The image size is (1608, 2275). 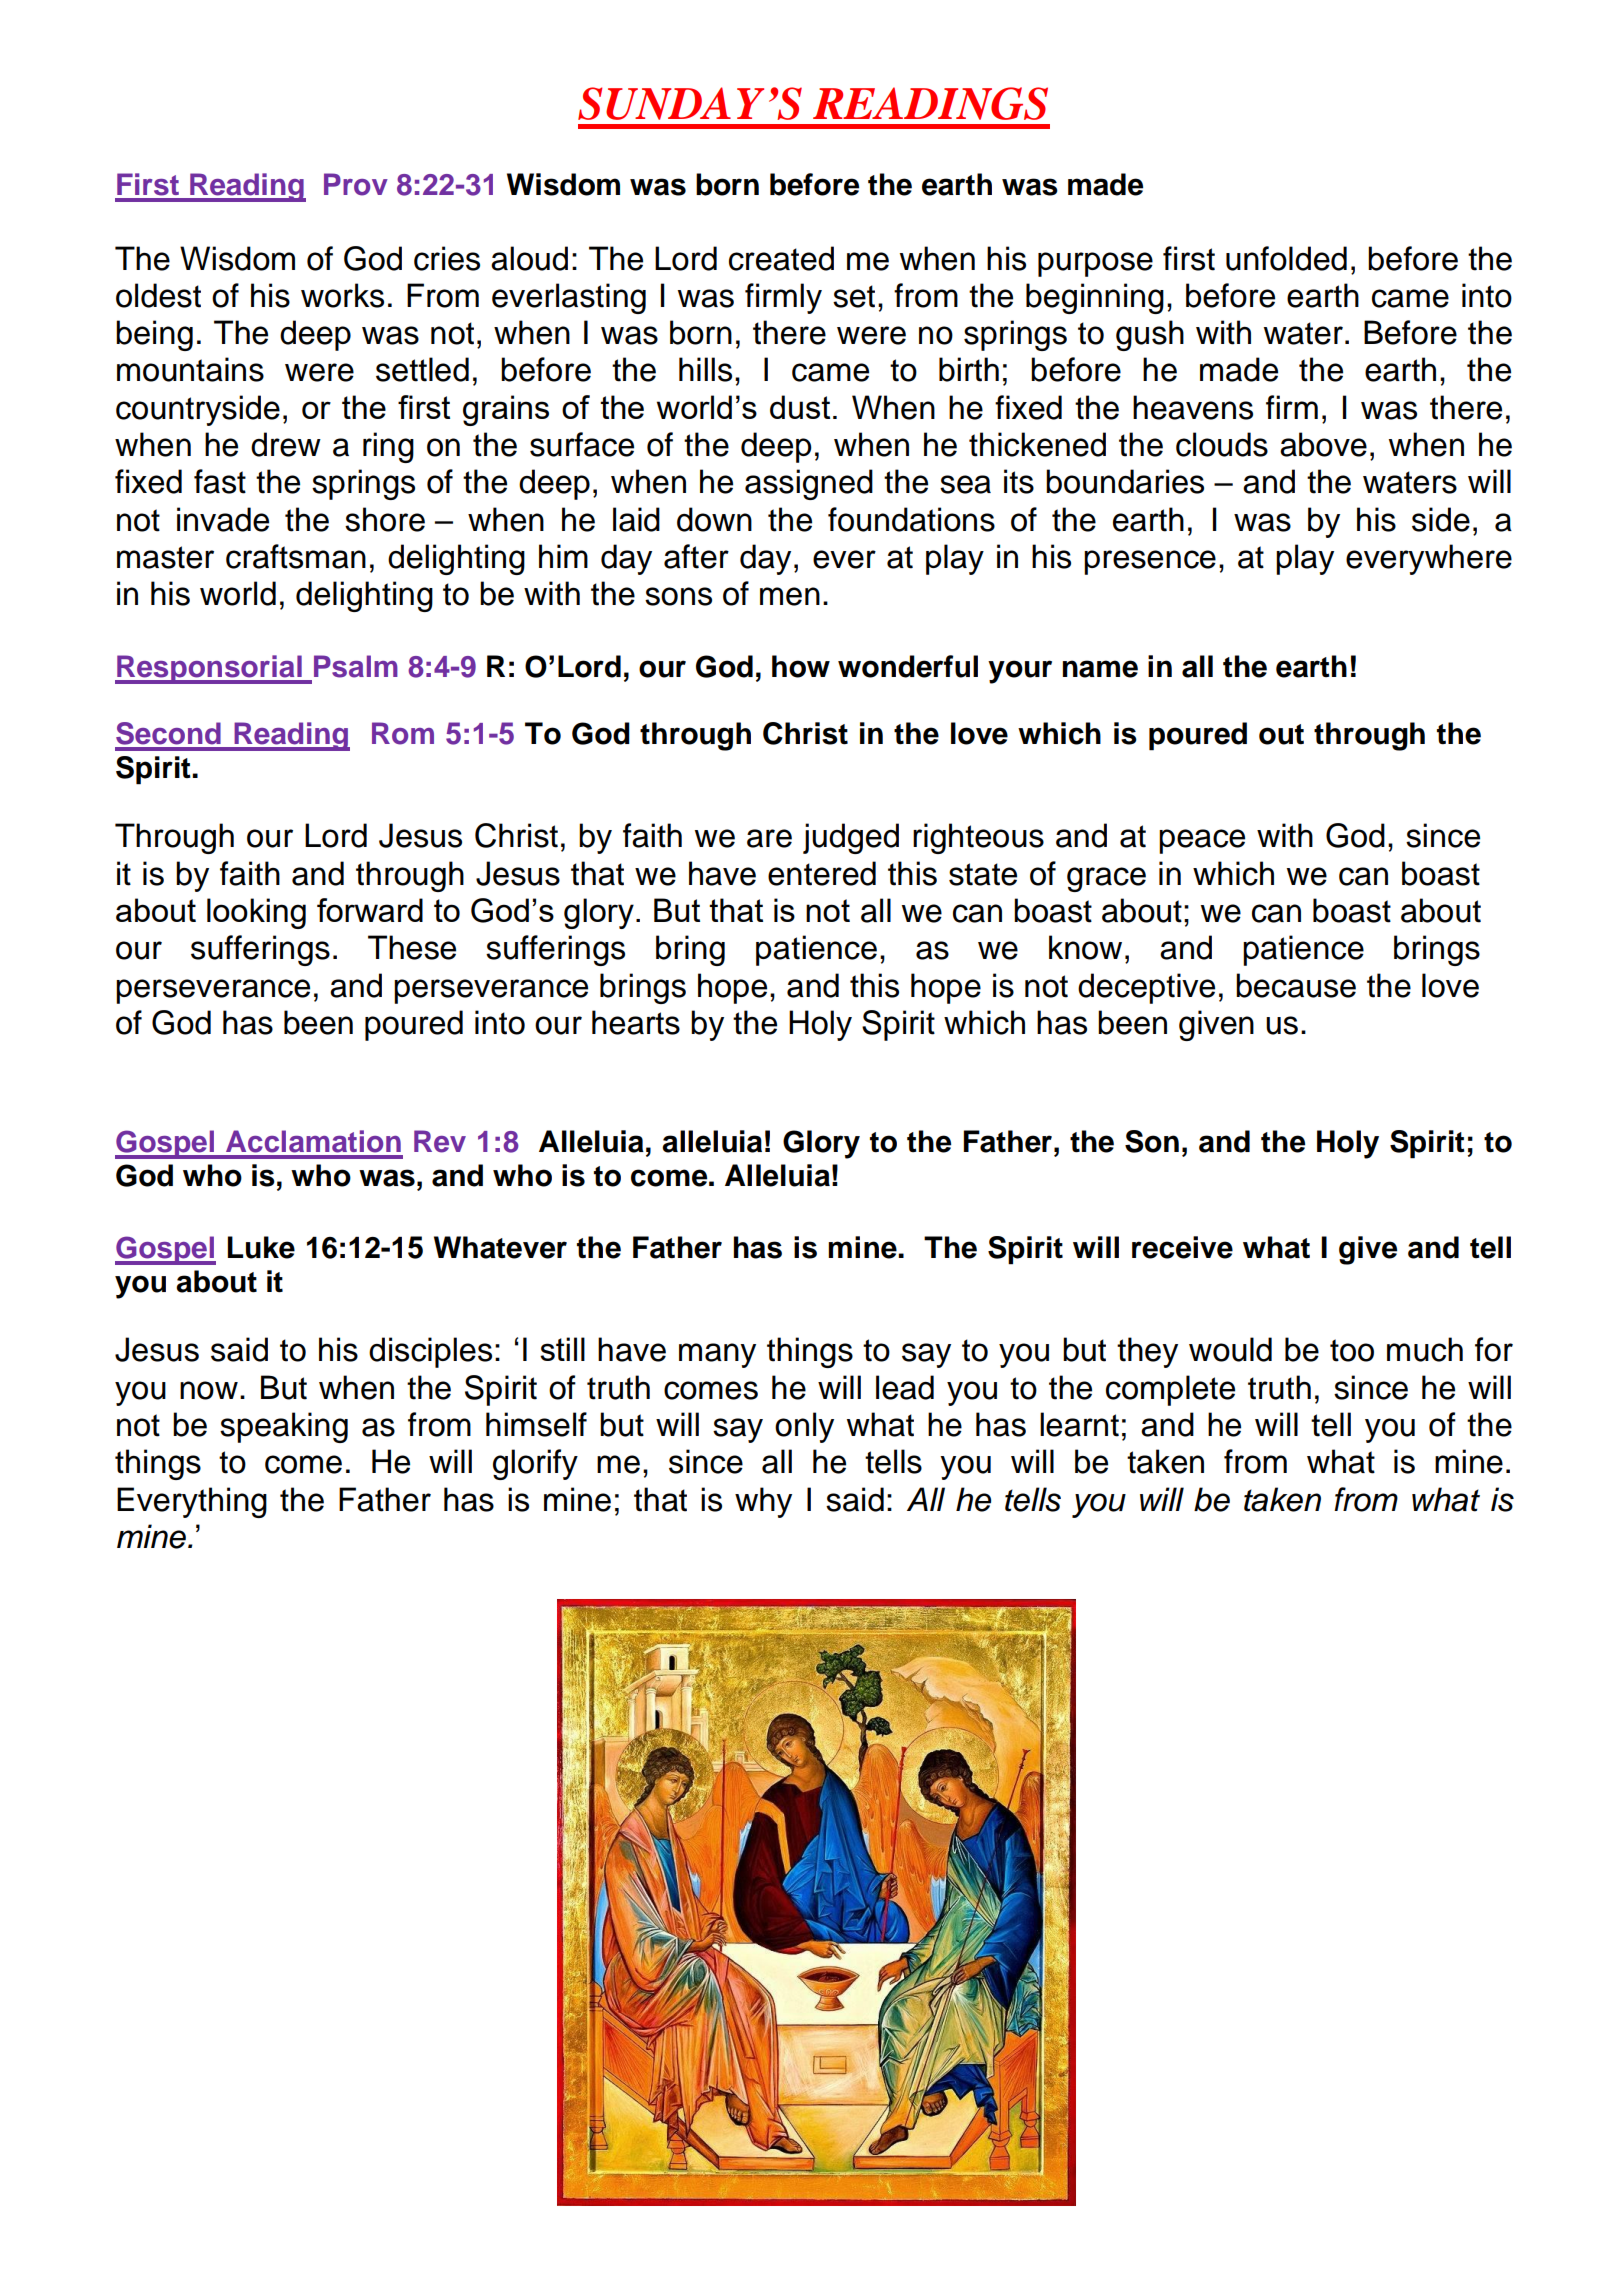 I want to click on unfolded, so click(x=1286, y=258).
